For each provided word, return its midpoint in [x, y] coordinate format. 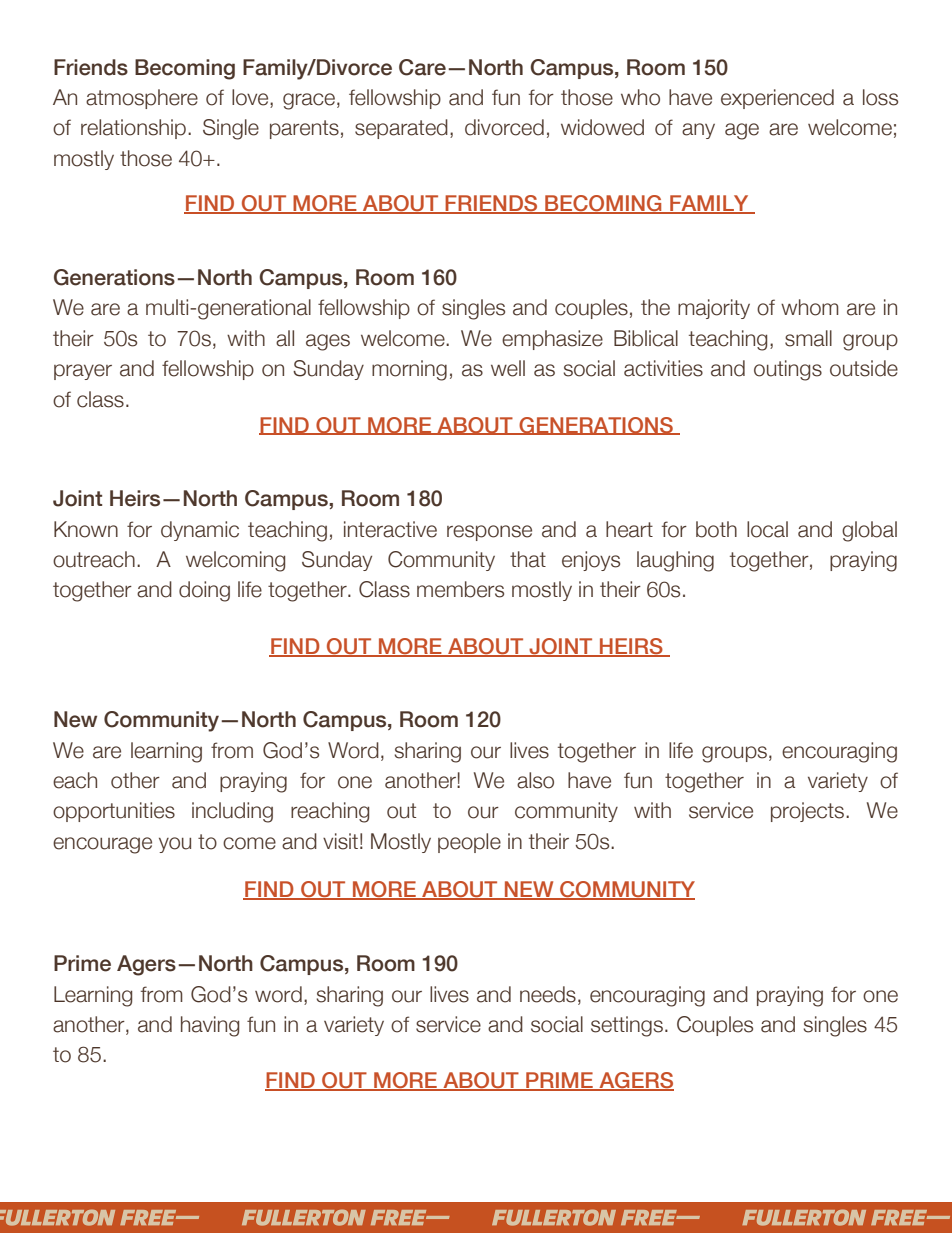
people [469, 843]
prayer [83, 372]
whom [810, 307]
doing [204, 591]
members [460, 589]
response [489, 533]
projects [809, 812]
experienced [777, 99]
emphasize [552, 340]
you [175, 845]
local [767, 529]
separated [401, 129]
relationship [133, 129]
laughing [675, 561]
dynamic [200, 531]
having [210, 1026]
